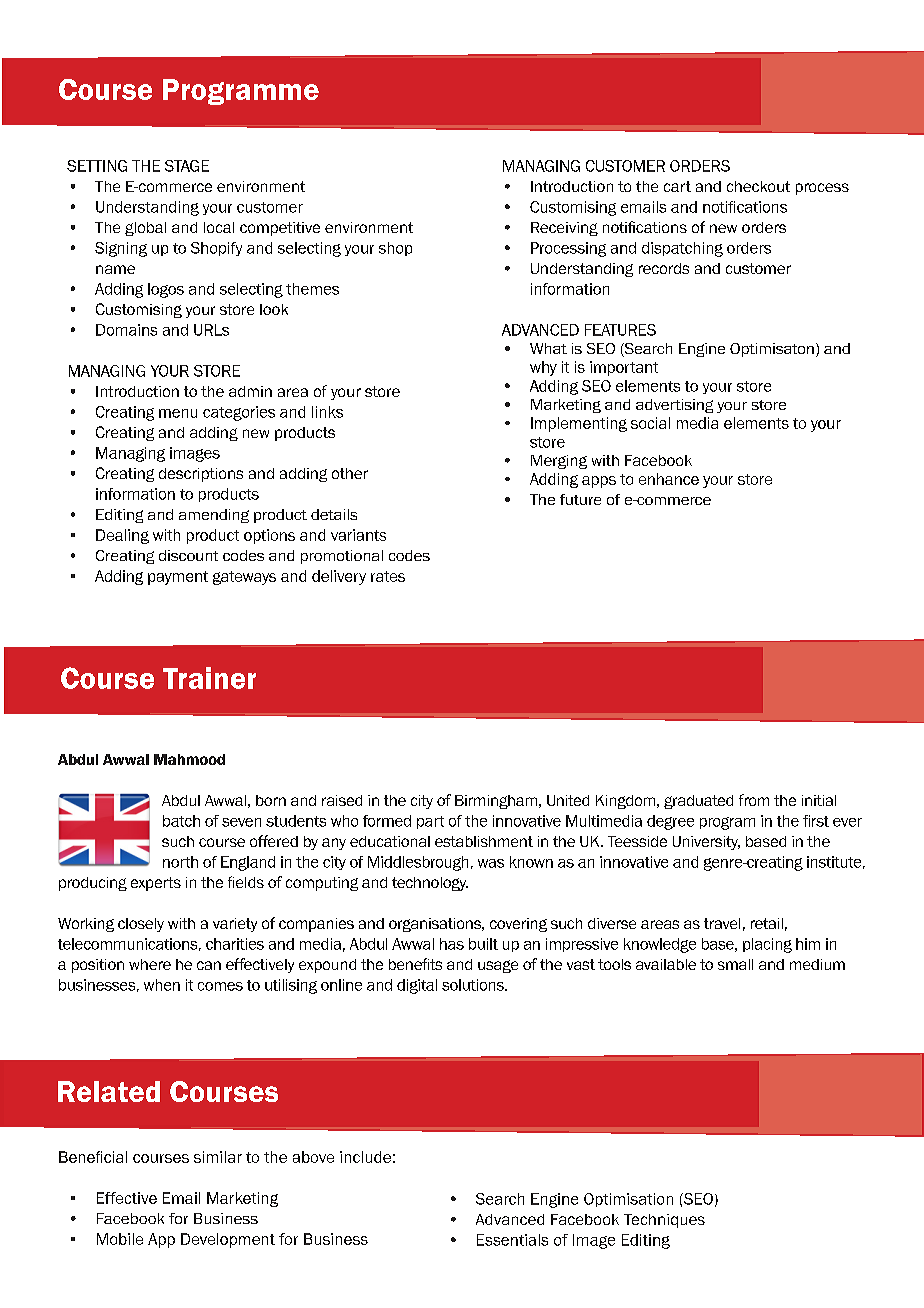  I want to click on was, so click(491, 863).
